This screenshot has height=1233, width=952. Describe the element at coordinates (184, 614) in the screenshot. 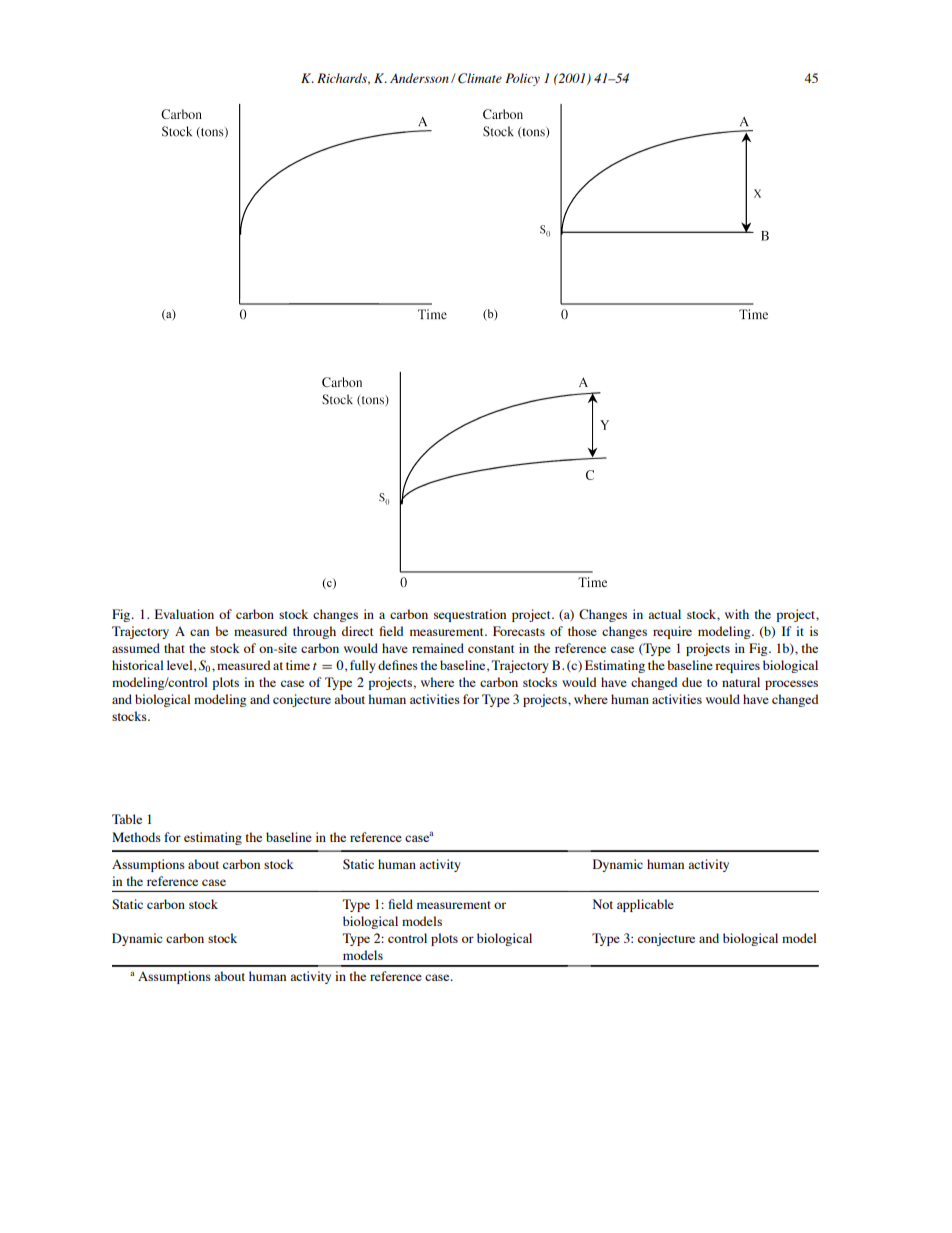

I see `Evaluation` at that location.
